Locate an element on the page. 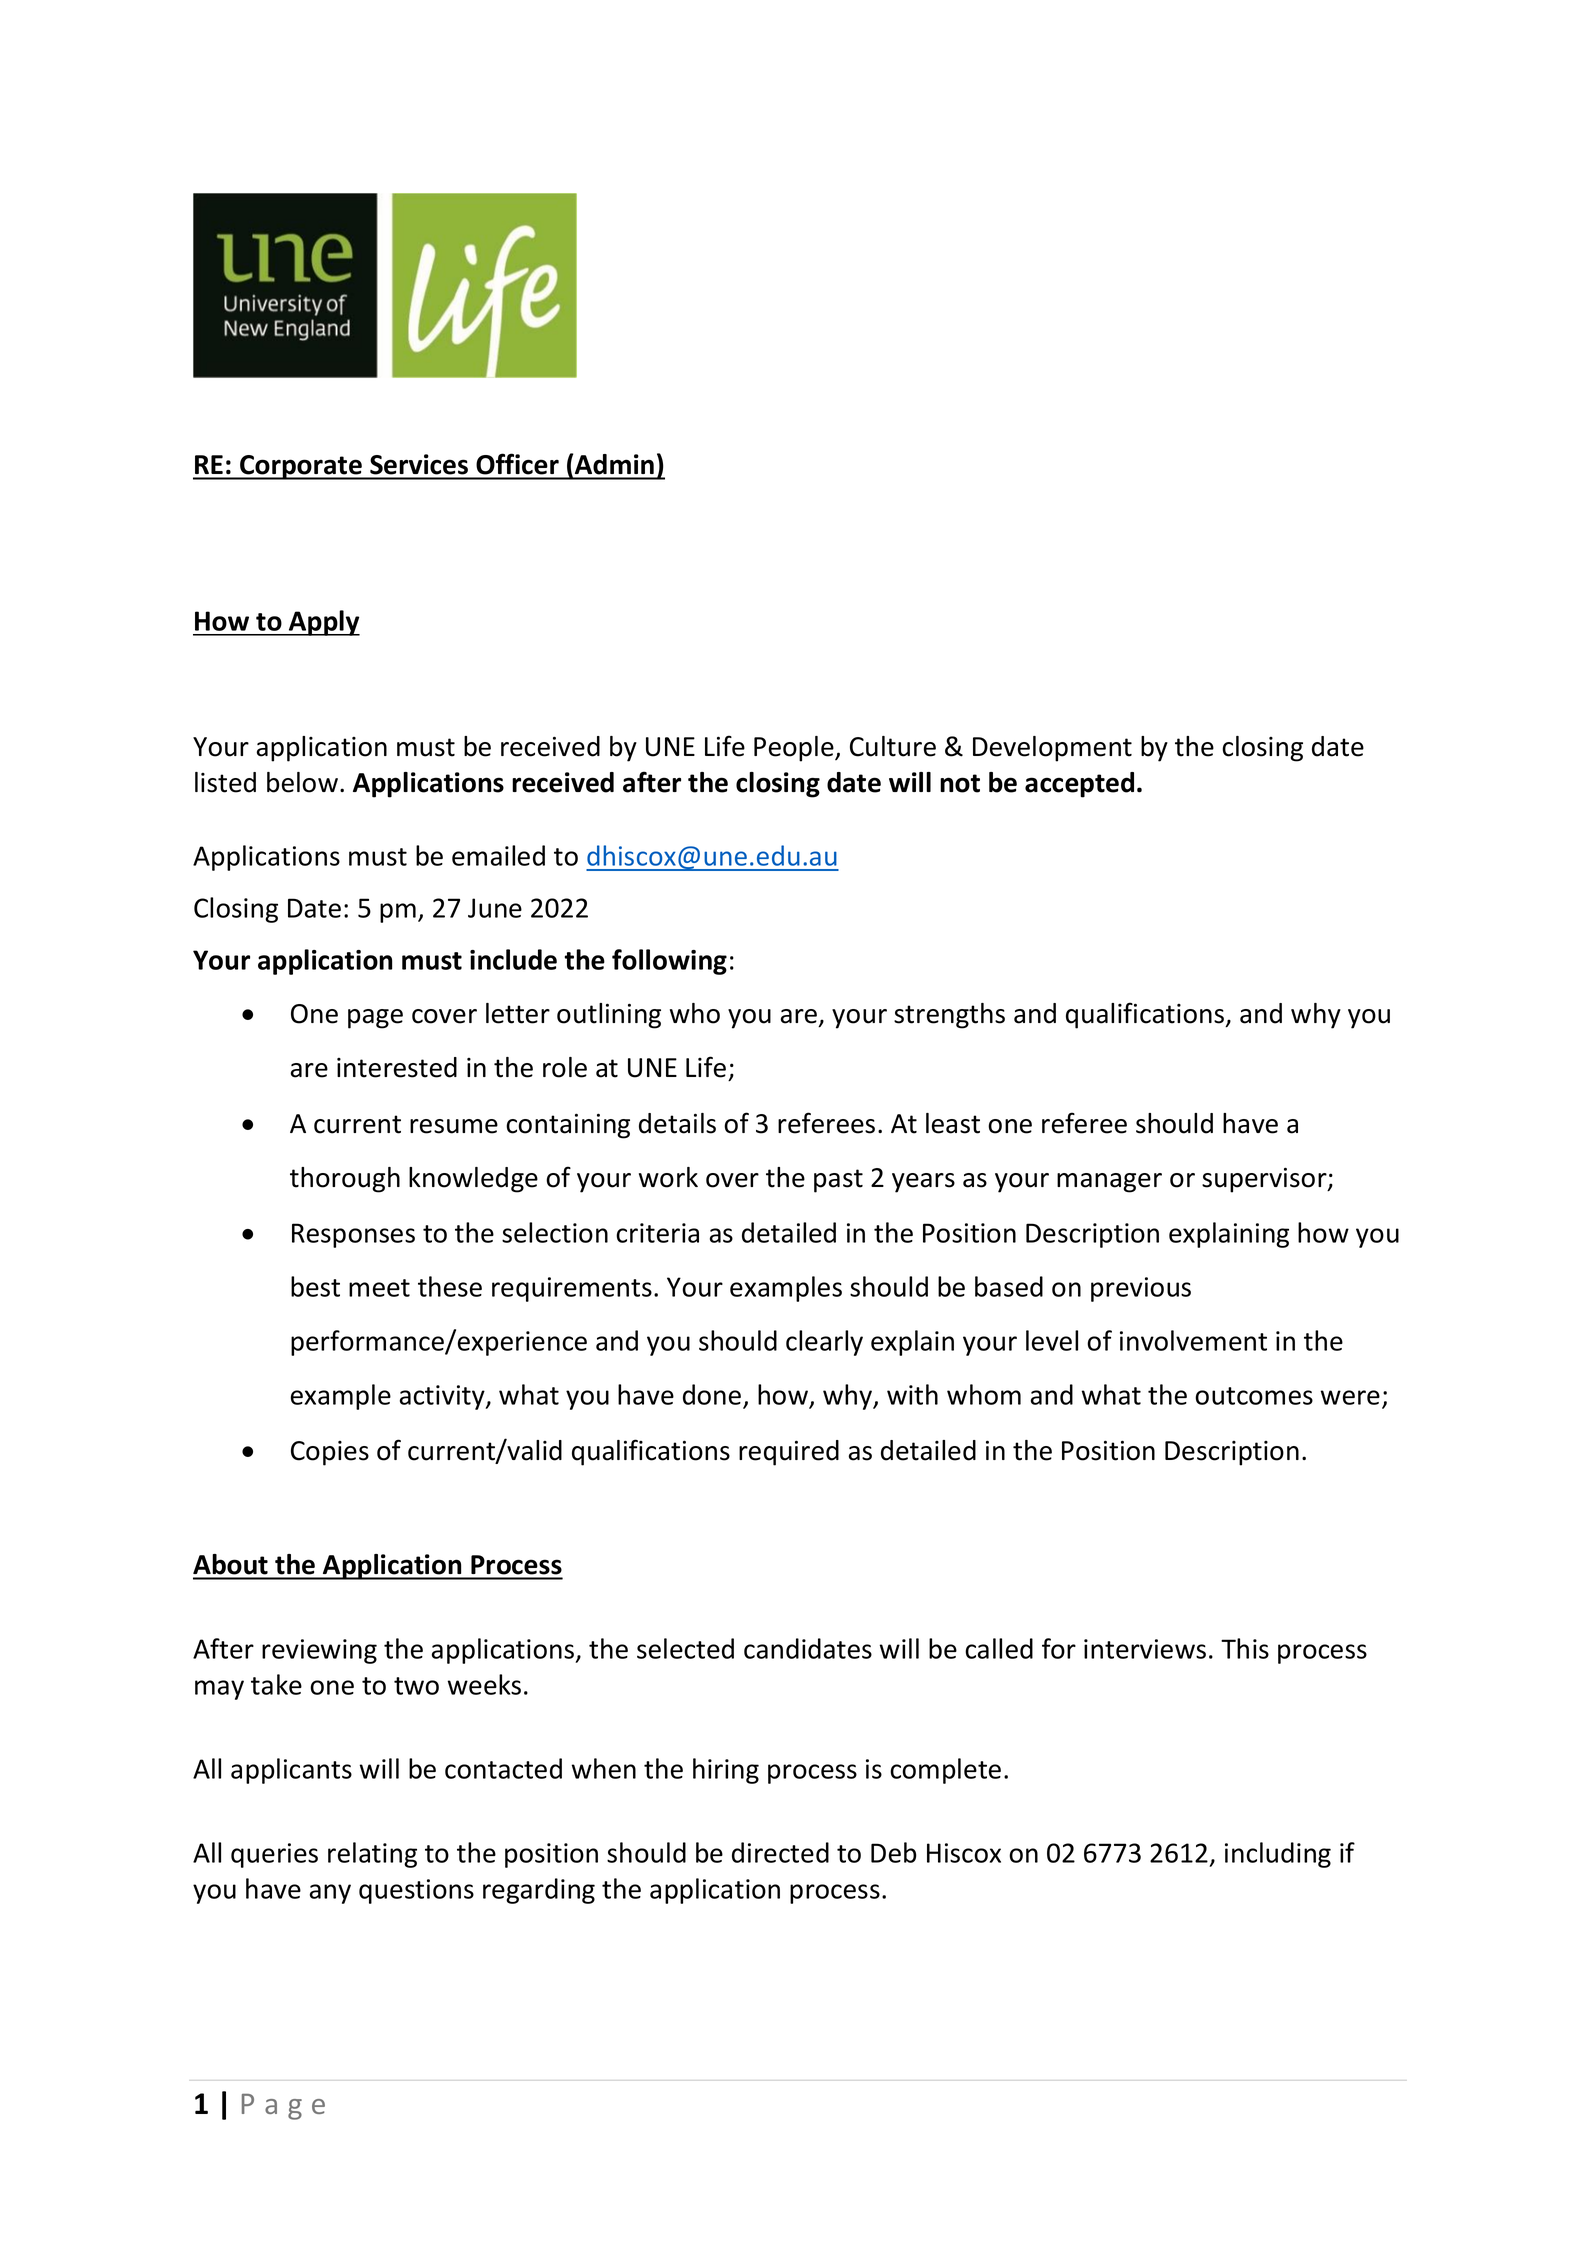 This document has height=2257, width=1596. supervisor is located at coordinates (1265, 1180).
